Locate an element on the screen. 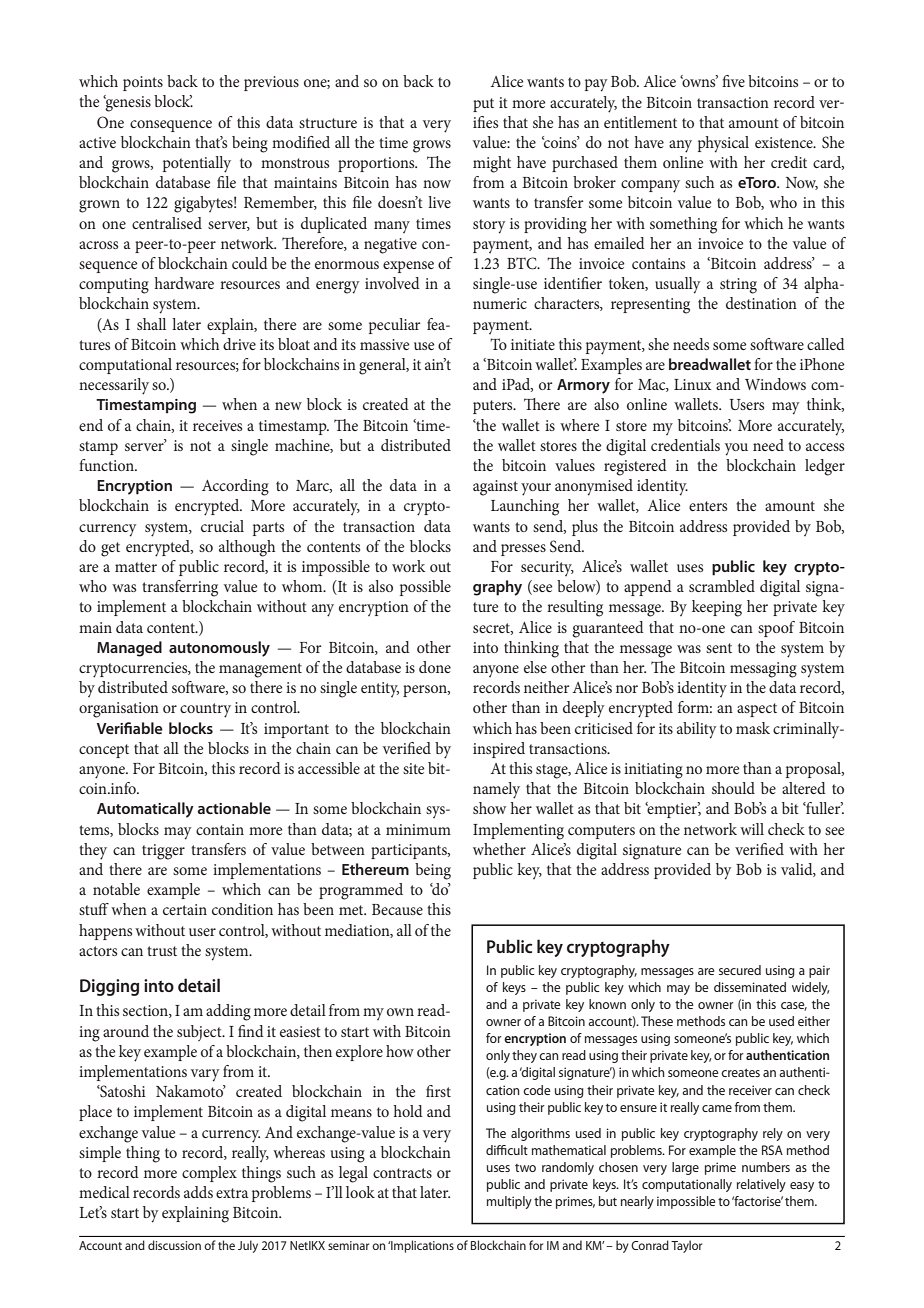 This screenshot has height=1308, width=924. enters is located at coordinates (708, 506).
